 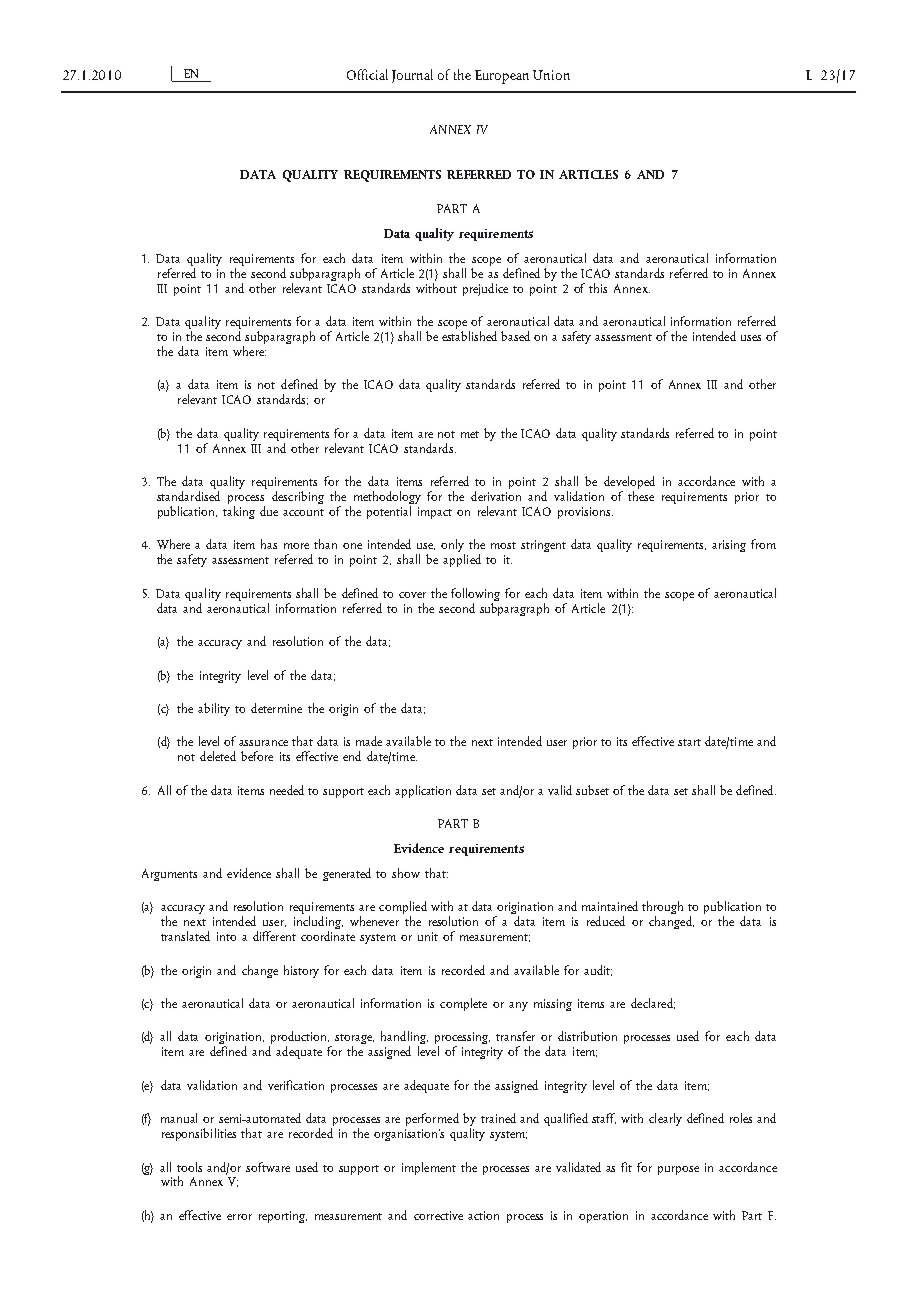 What do you see at coordinates (483, 1215) in the screenshot?
I see `action` at bounding box center [483, 1215].
